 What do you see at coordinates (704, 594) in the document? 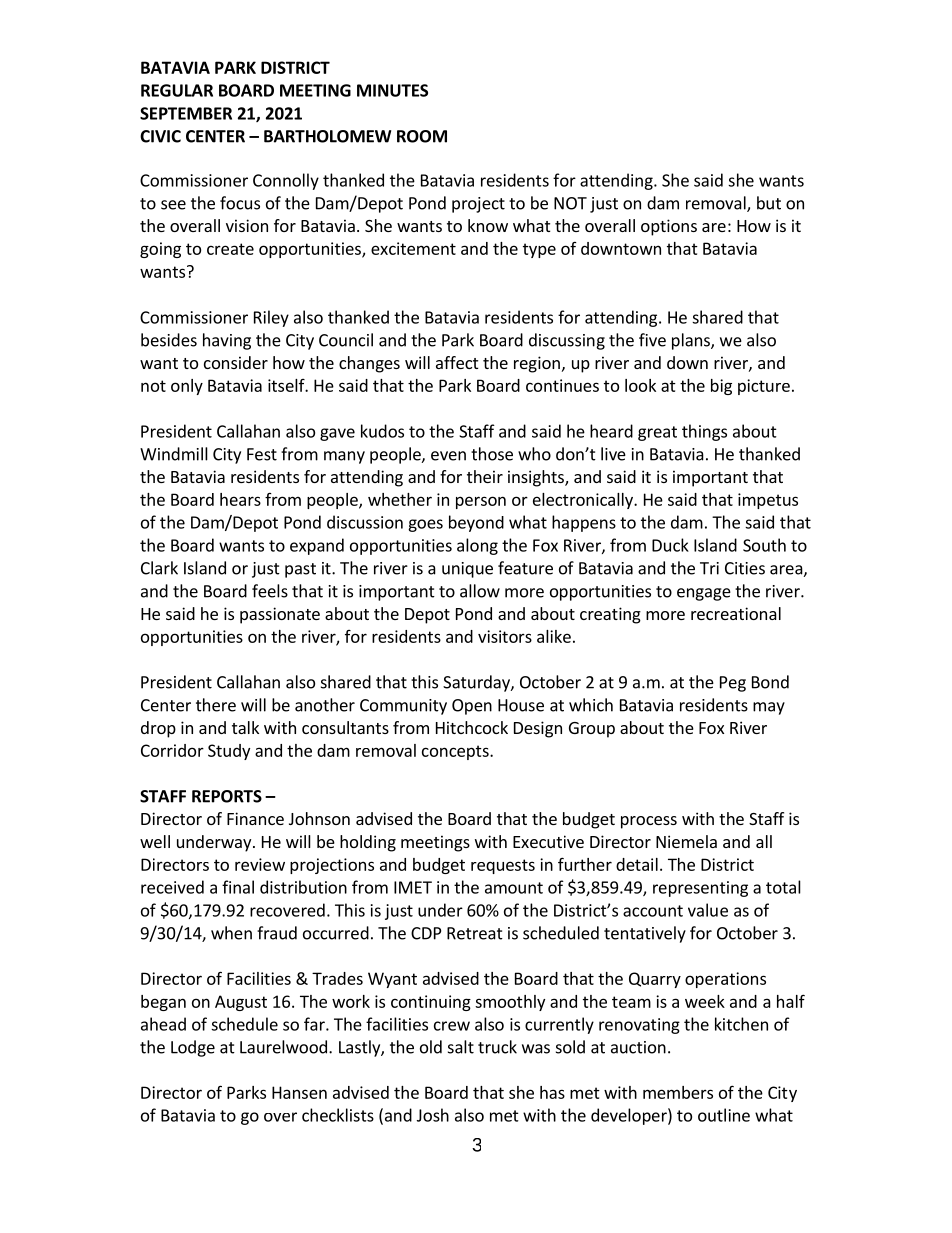
I see `engage` at bounding box center [704, 594].
